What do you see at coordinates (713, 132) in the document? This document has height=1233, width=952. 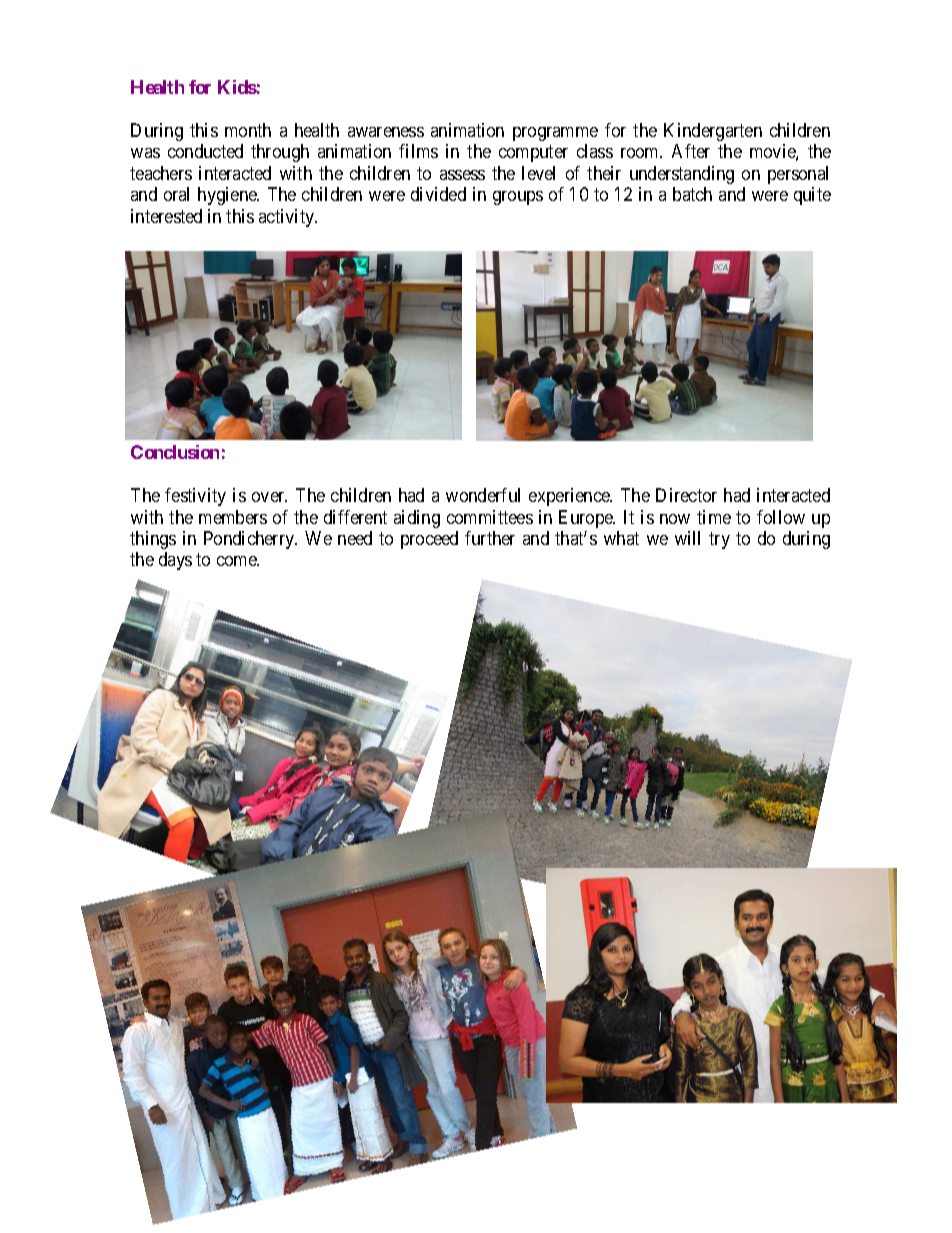 I see `Kindergarten` at bounding box center [713, 132].
